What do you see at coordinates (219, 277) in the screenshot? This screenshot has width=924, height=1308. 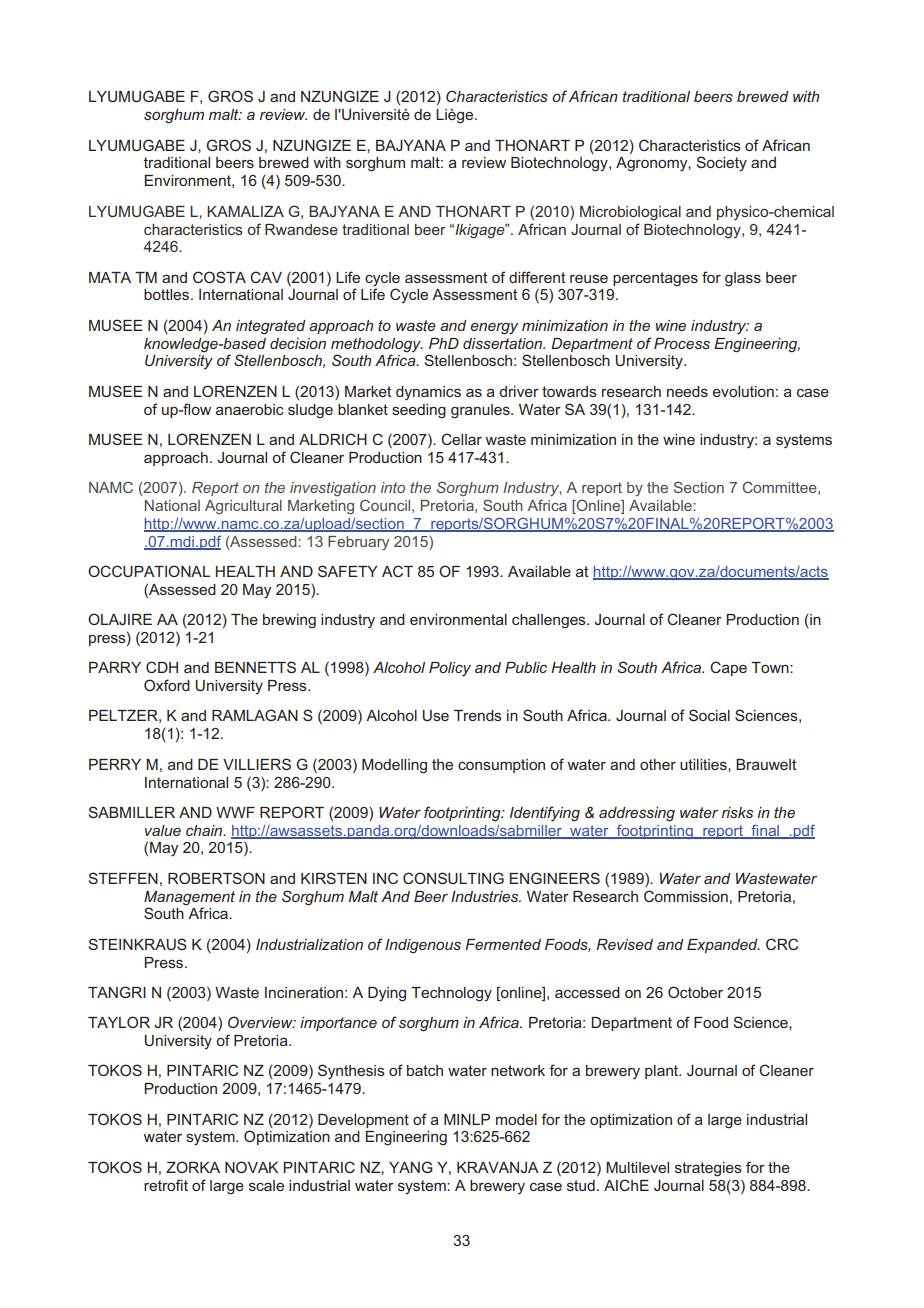 I see `COSTA` at bounding box center [219, 277].
